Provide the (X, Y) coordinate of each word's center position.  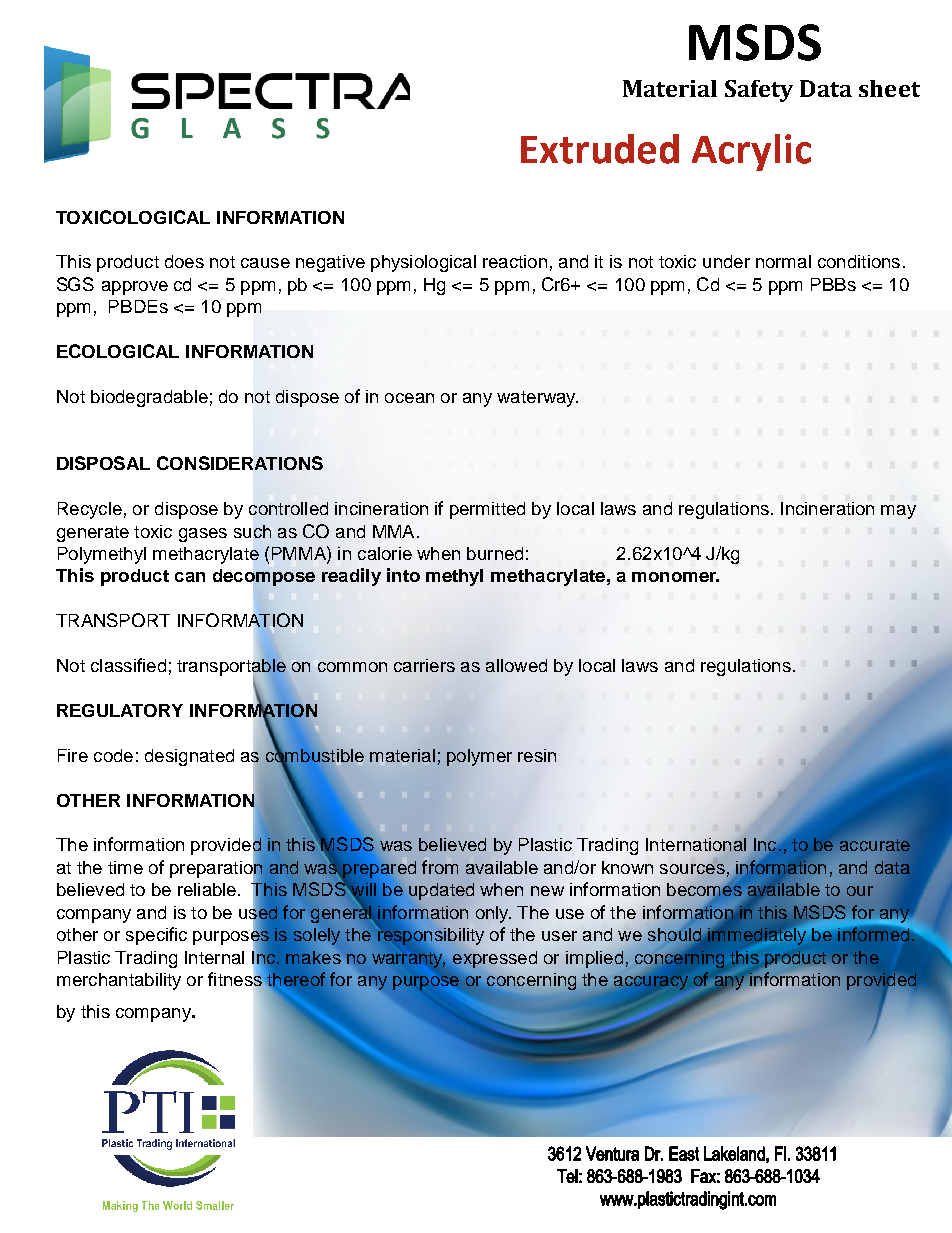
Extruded (600, 149)
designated (189, 757)
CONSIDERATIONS (240, 463)
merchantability (119, 981)
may (898, 512)
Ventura (612, 1153)
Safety (759, 91)
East (684, 1153)
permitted (487, 510)
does (184, 261)
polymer (479, 757)
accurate (875, 845)
